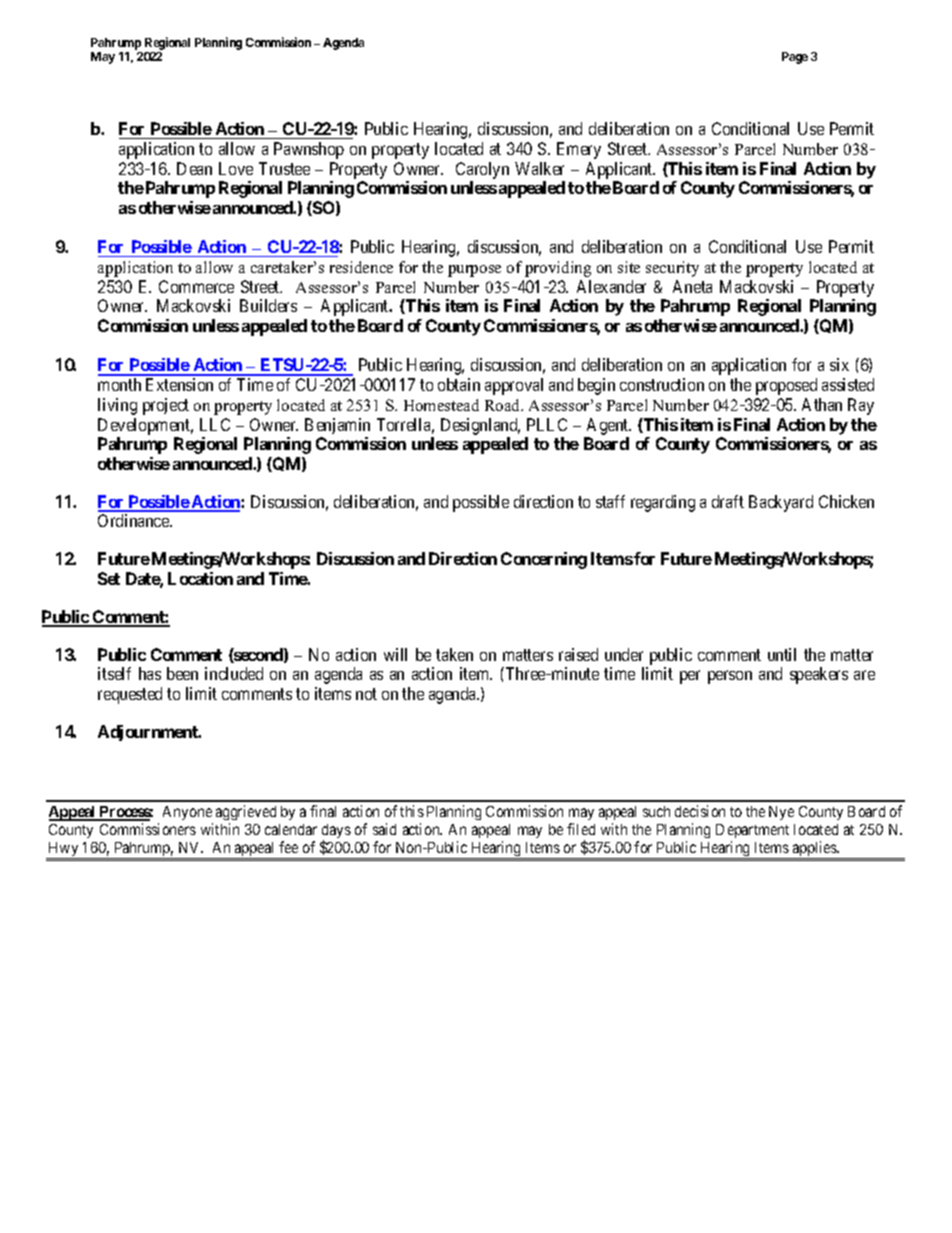 The width and height of the screenshot is (952, 1233). I want to click on Dean, so click(194, 168).
